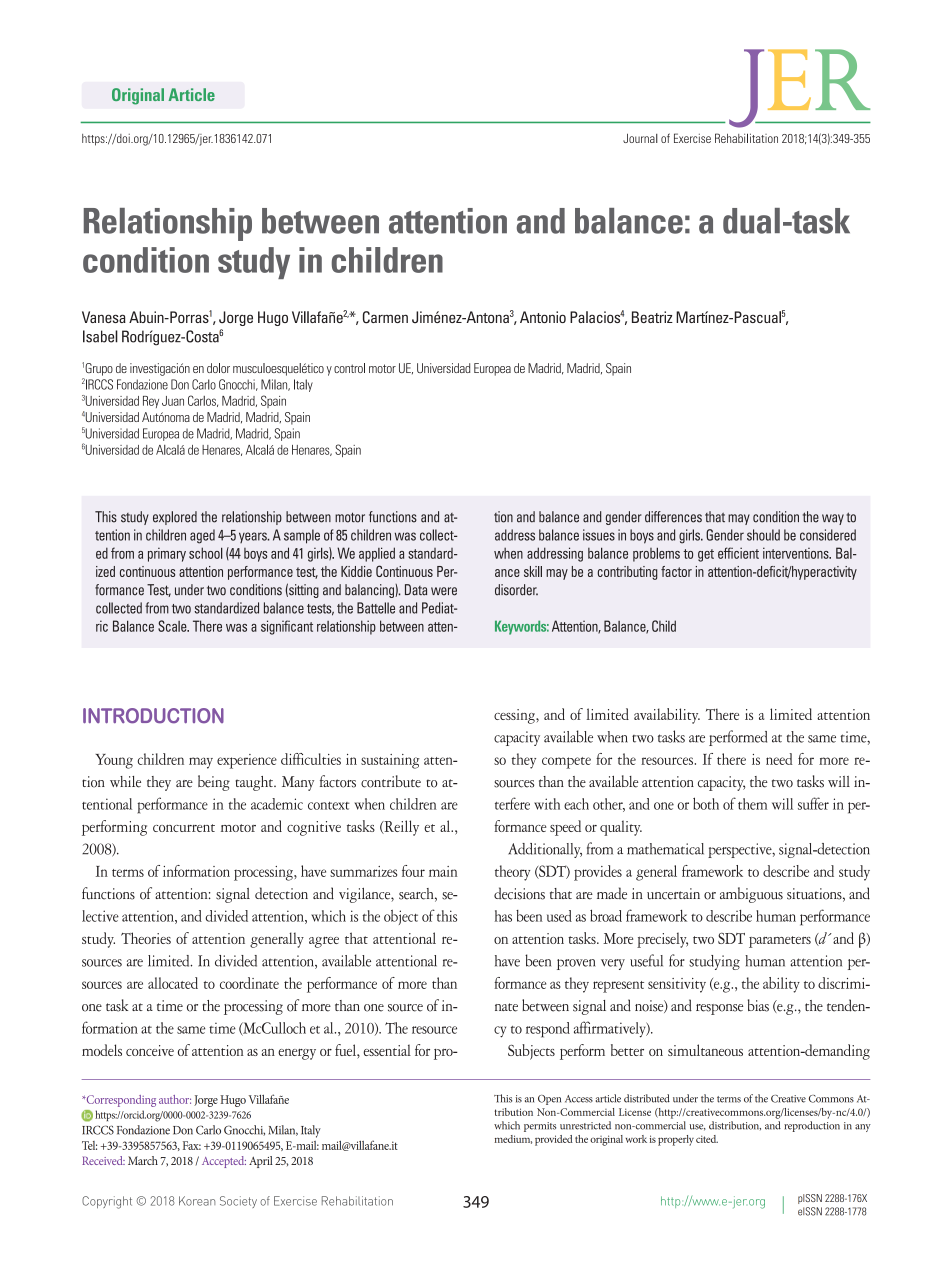 This screenshot has width=952, height=1270. What do you see at coordinates (224, 1162) in the screenshot?
I see `Accepted` at bounding box center [224, 1162].
